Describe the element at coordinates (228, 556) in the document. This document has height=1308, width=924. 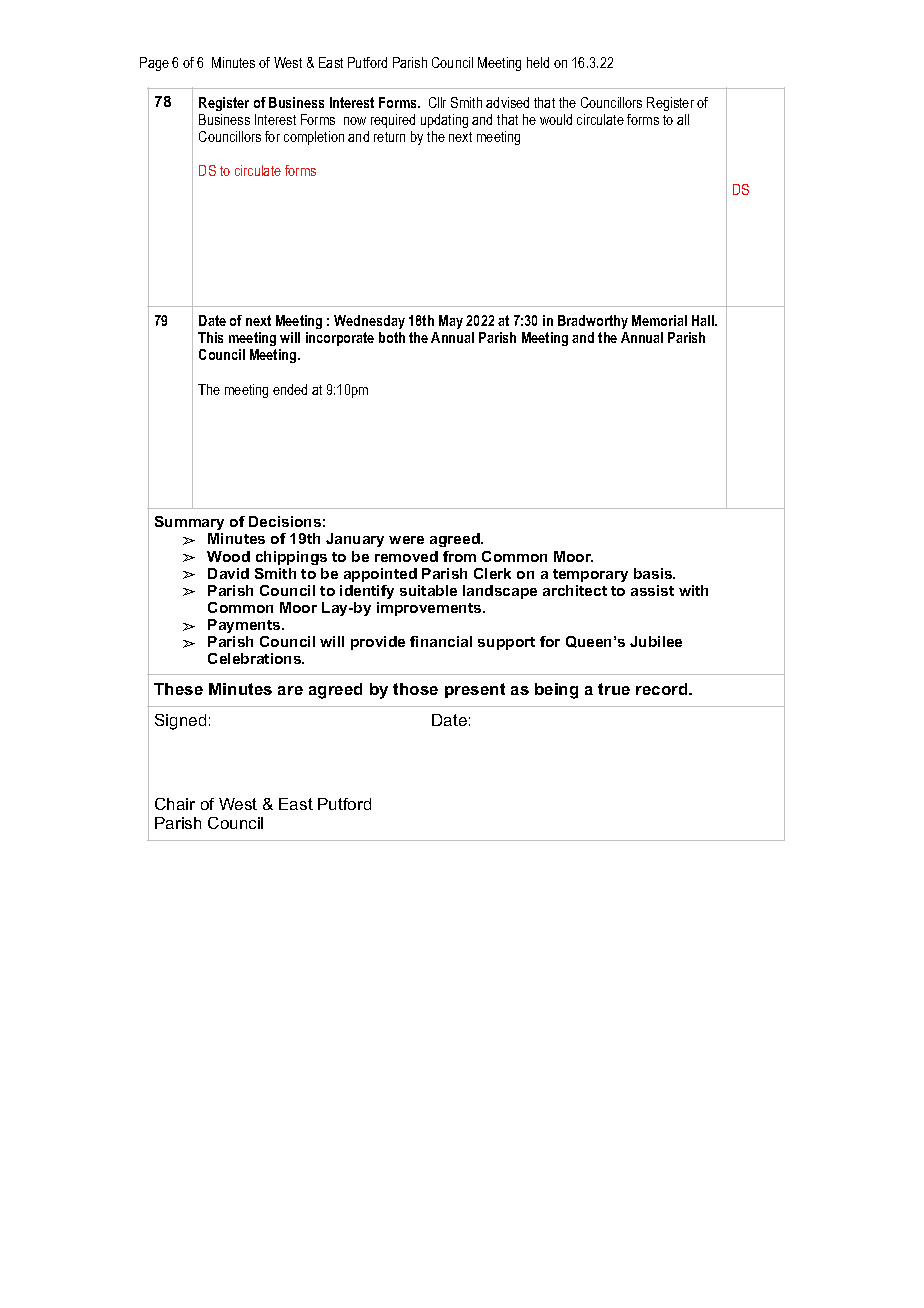
I see `Wood` at that location.
